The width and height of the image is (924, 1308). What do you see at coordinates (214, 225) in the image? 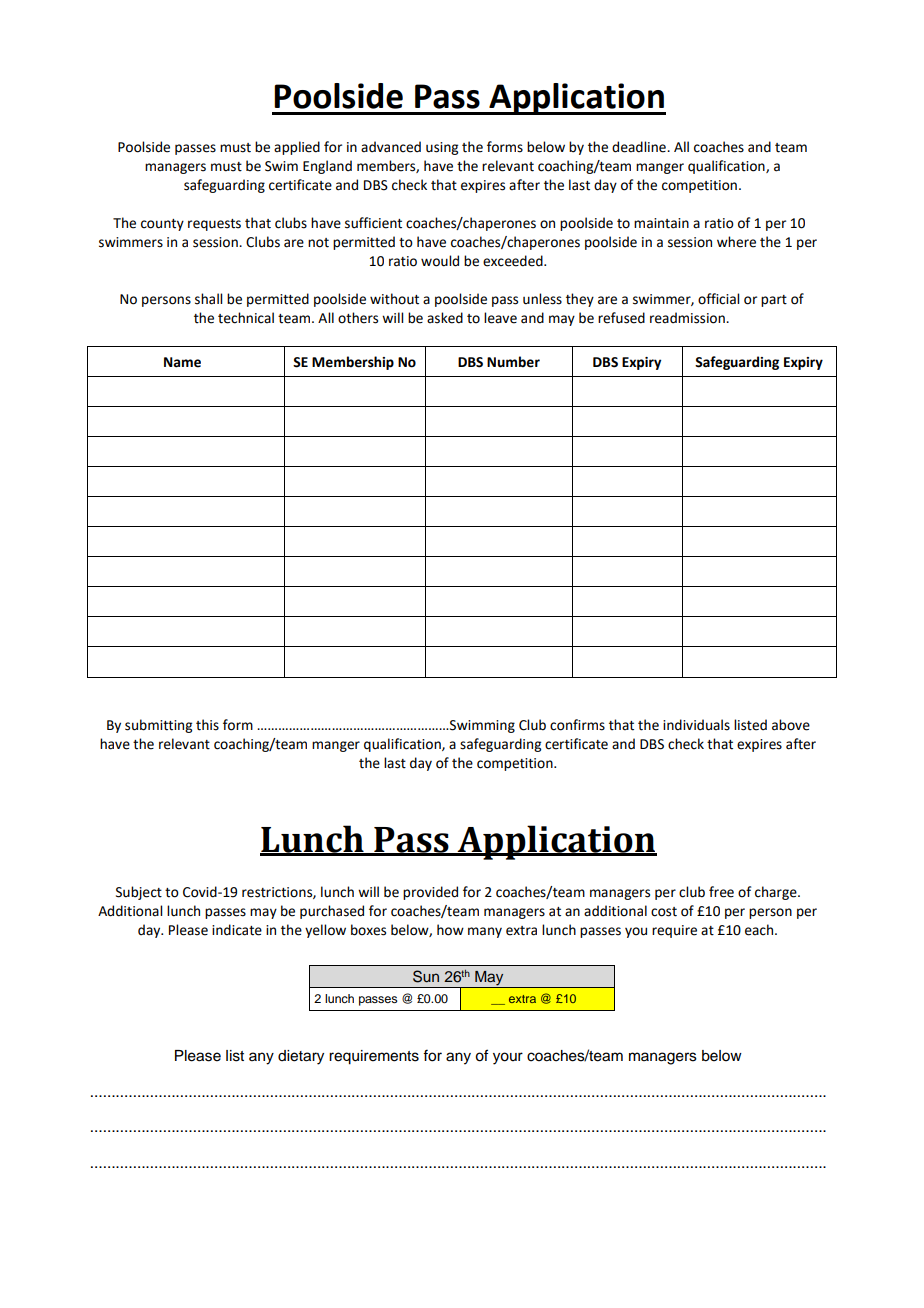
I see `requests` at bounding box center [214, 225].
